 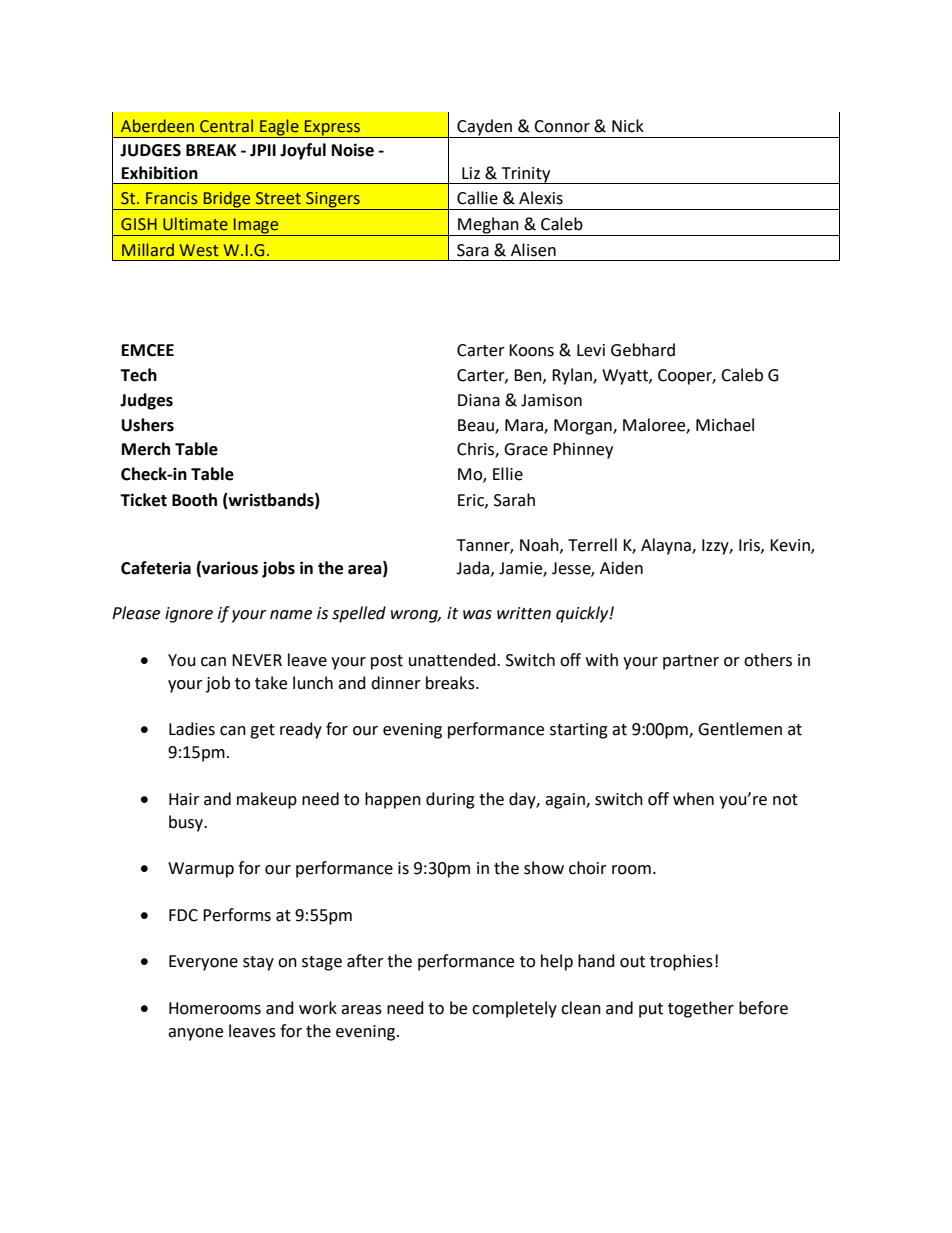 What do you see at coordinates (514, 1009) in the document?
I see `completely` at bounding box center [514, 1009].
